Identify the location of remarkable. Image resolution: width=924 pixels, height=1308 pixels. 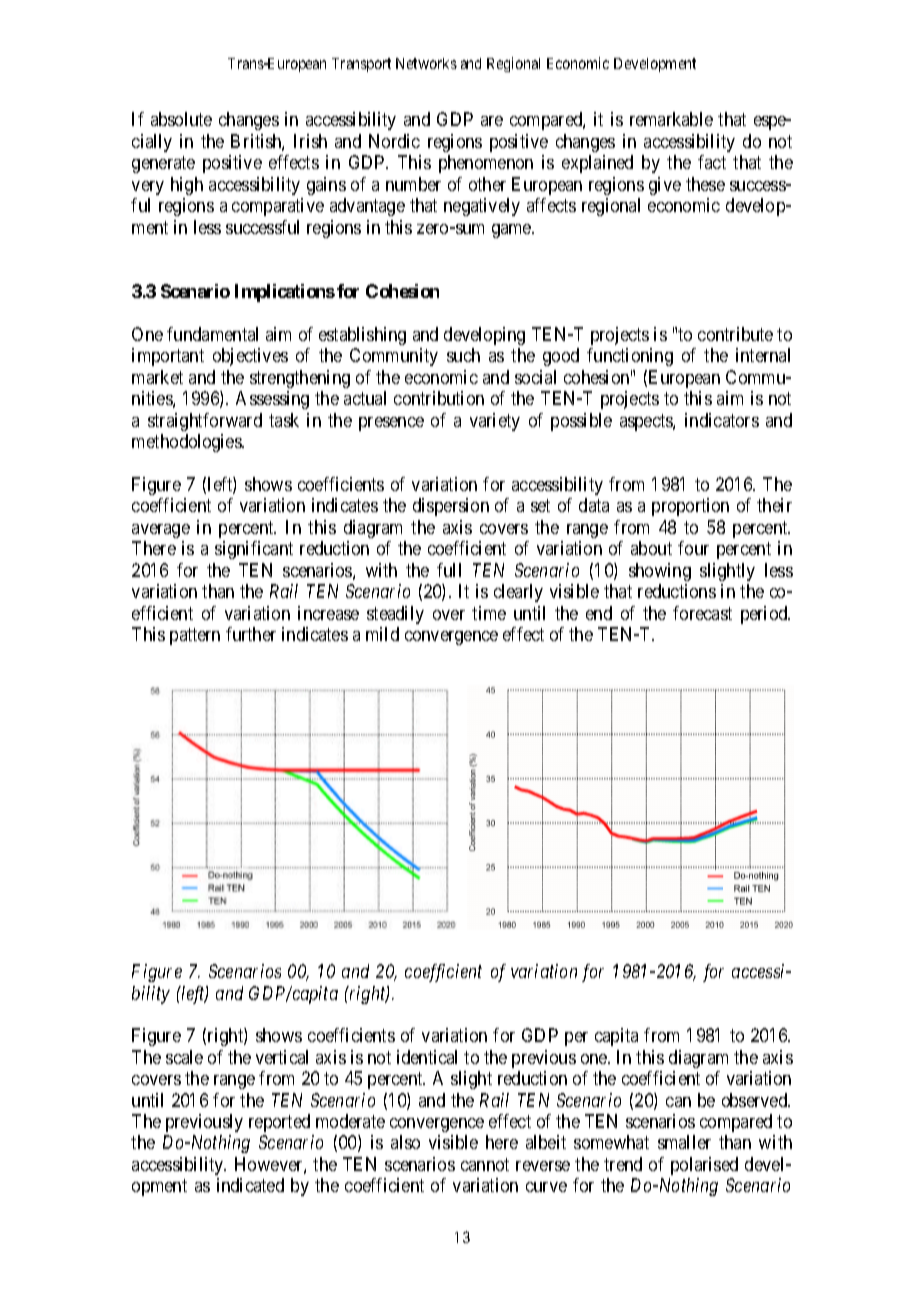
(671, 119).
